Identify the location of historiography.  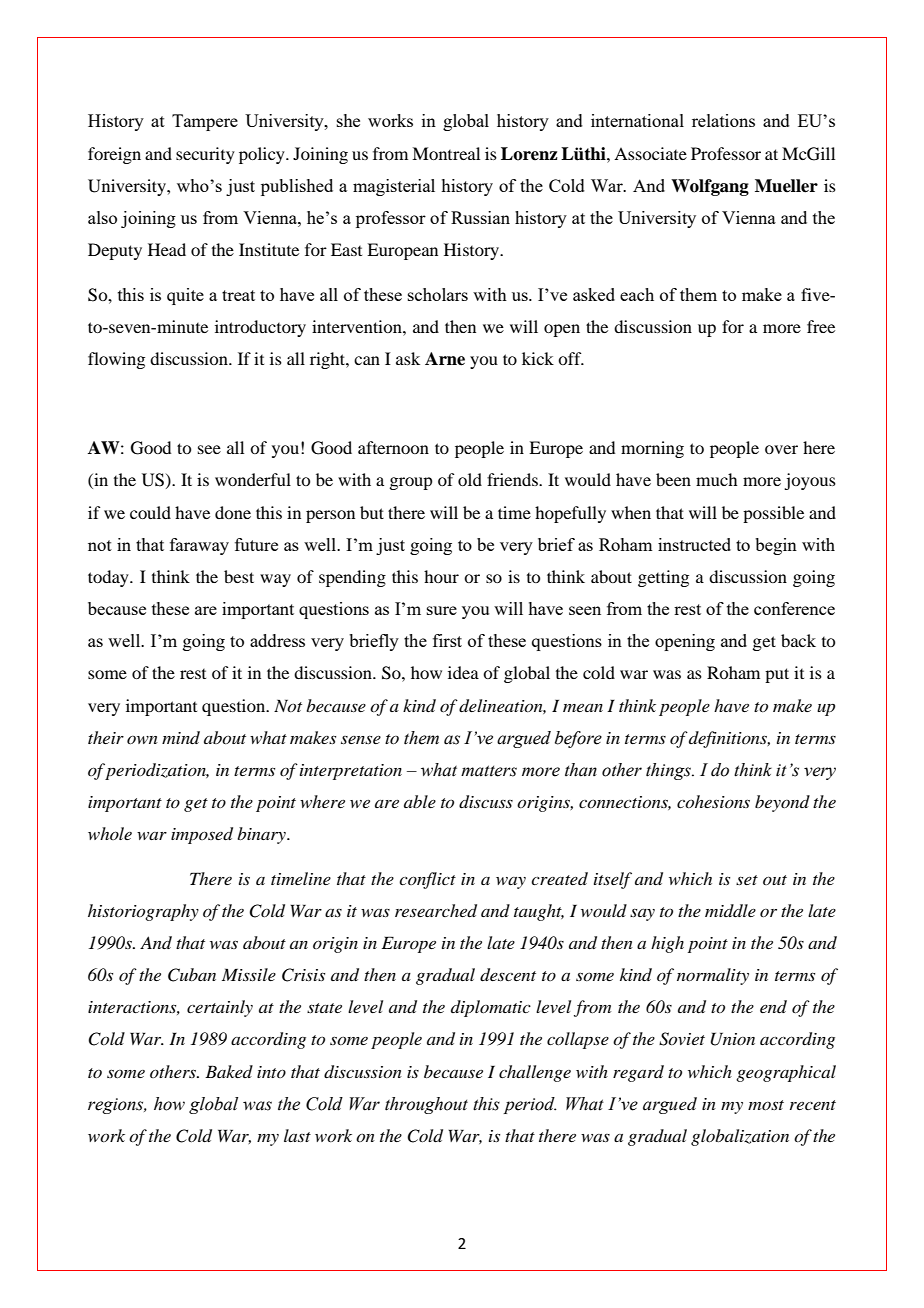
(143, 912).
